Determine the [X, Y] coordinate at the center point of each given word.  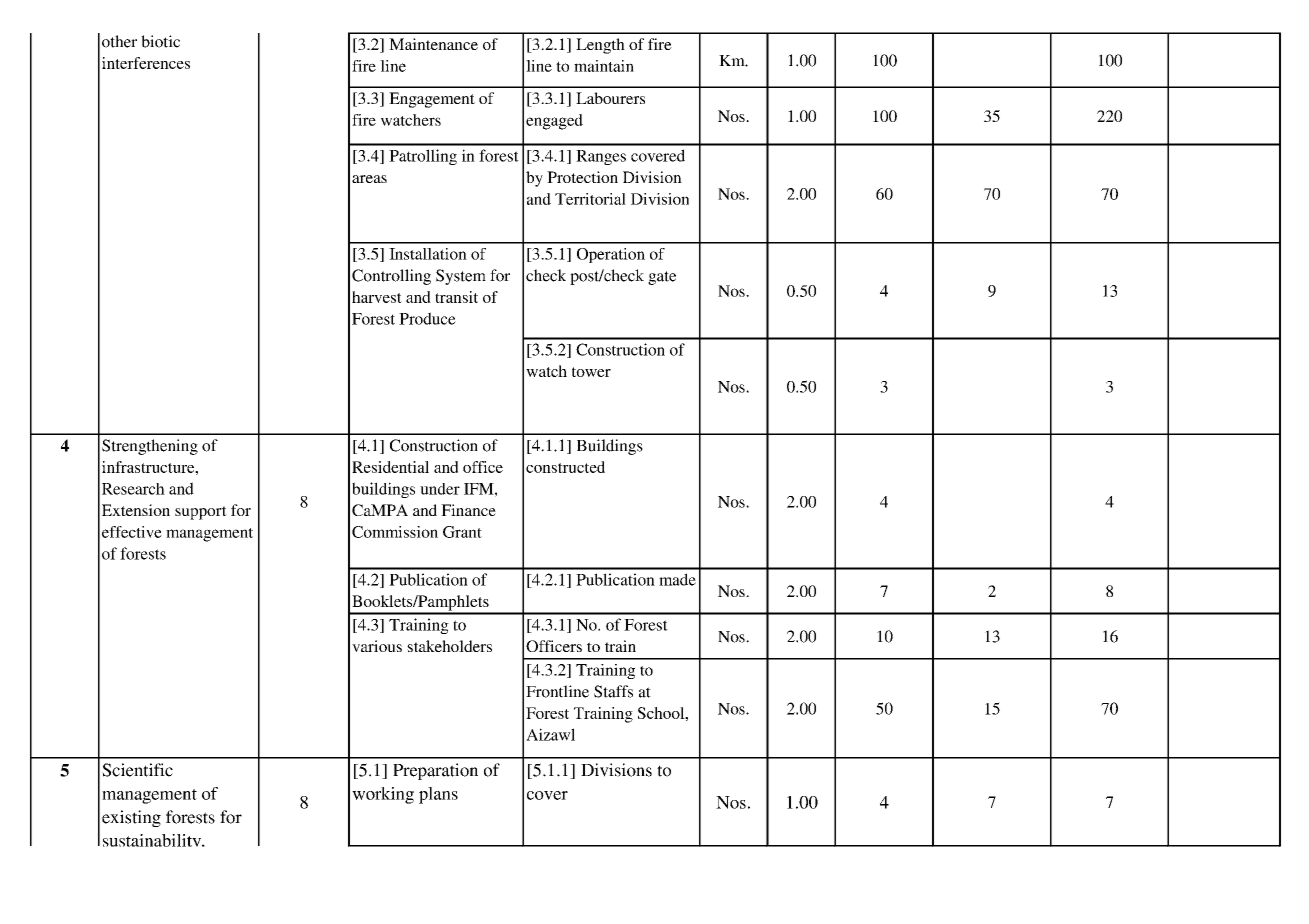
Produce [427, 318]
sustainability [153, 840]
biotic [160, 41]
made [677, 579]
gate [662, 278]
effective [132, 532]
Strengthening [150, 447]
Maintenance [433, 44]
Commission [395, 532]
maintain [604, 66]
